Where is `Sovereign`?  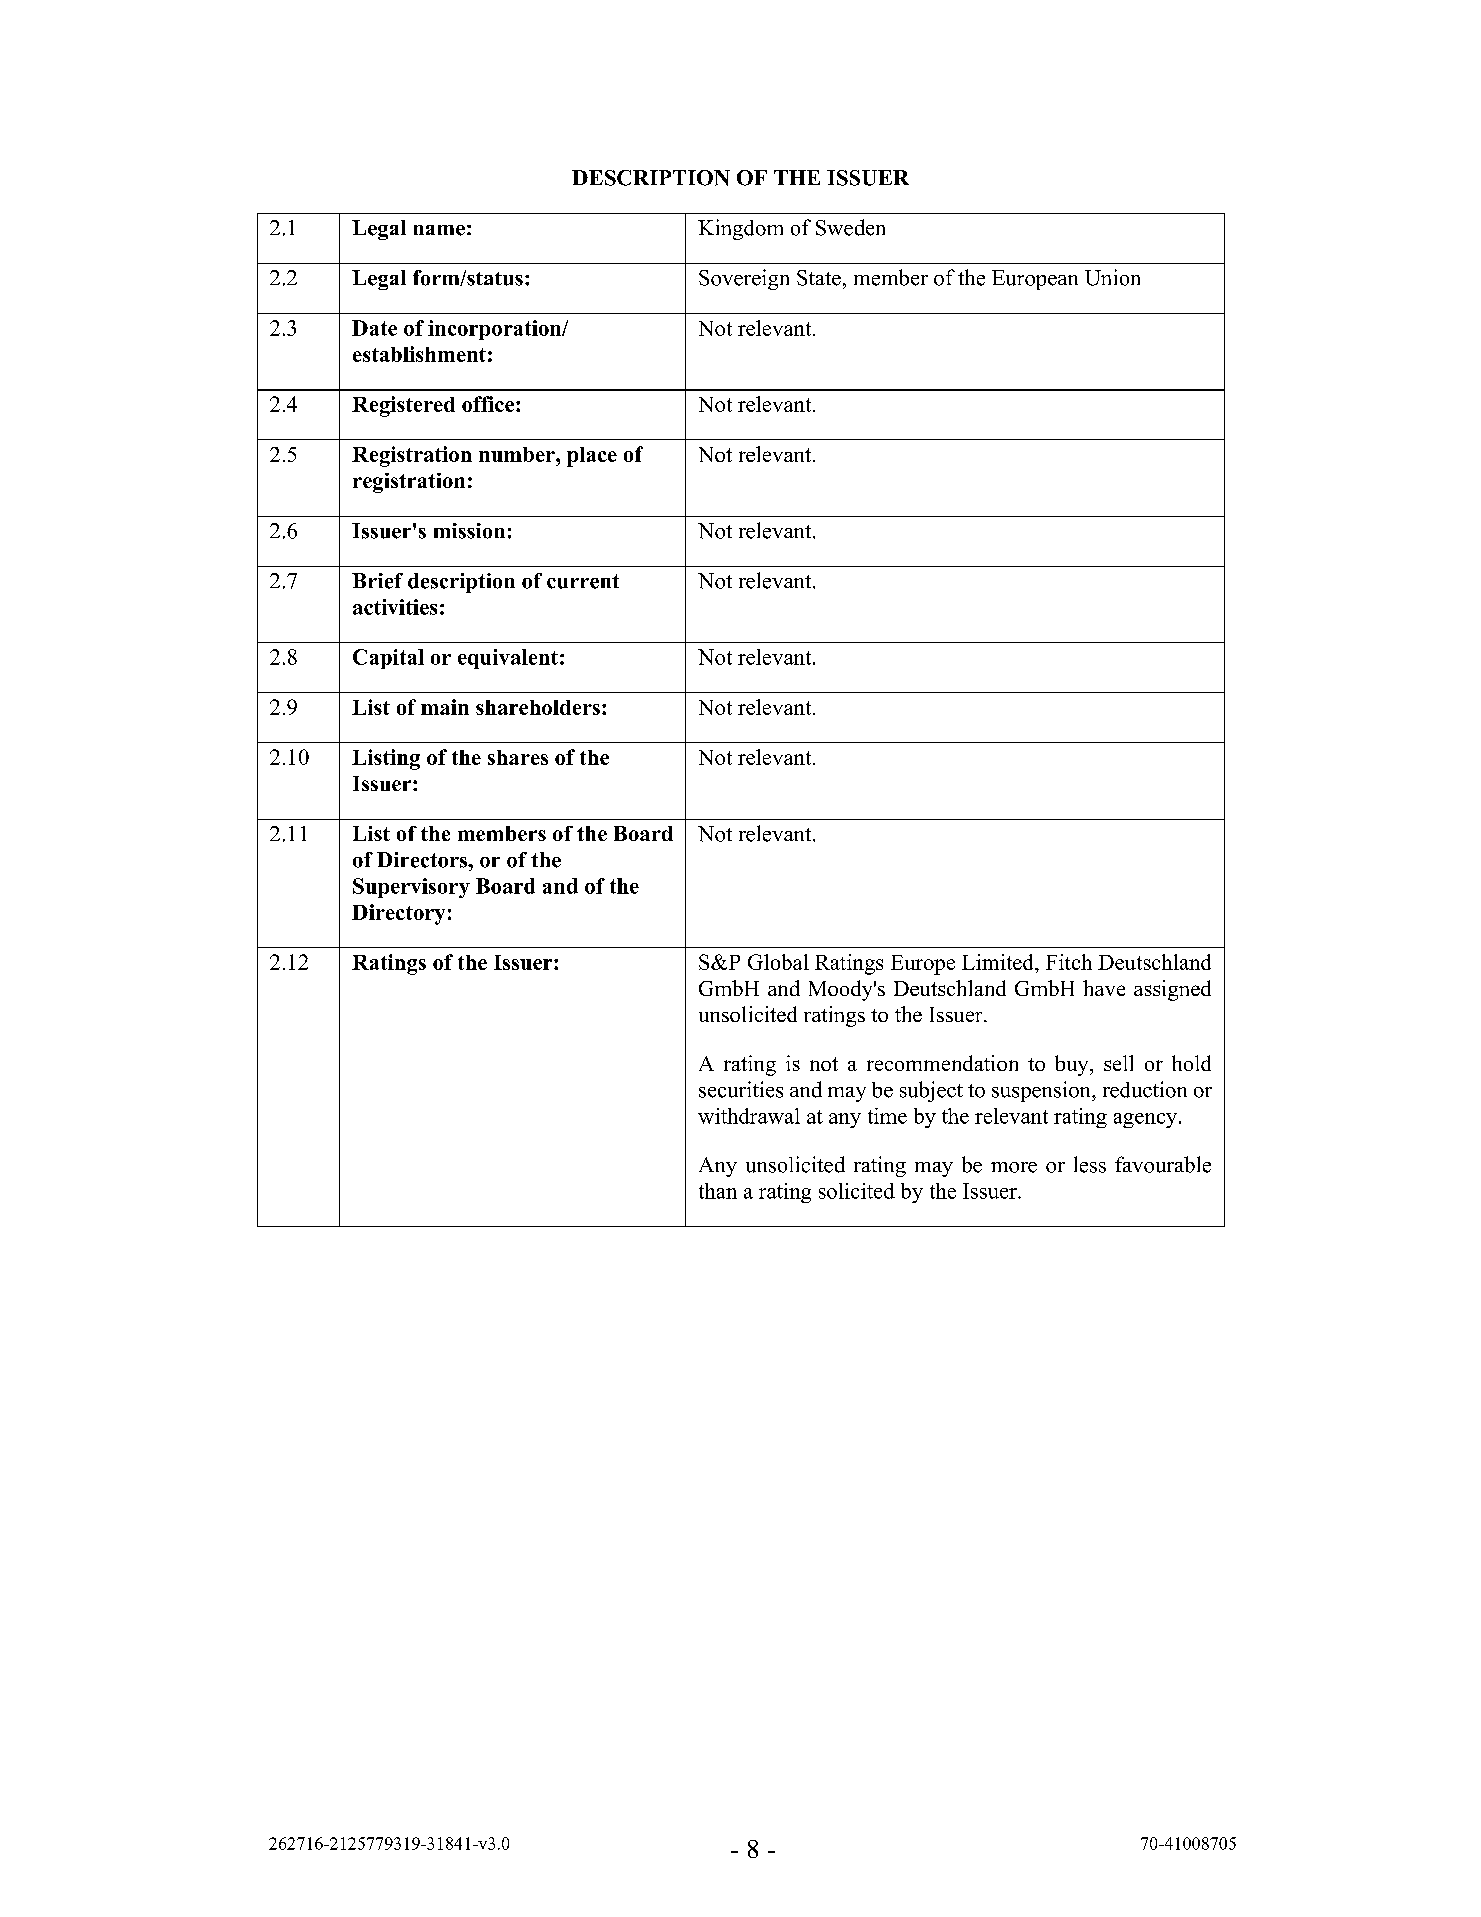 Sovereign is located at coordinates (744, 279).
